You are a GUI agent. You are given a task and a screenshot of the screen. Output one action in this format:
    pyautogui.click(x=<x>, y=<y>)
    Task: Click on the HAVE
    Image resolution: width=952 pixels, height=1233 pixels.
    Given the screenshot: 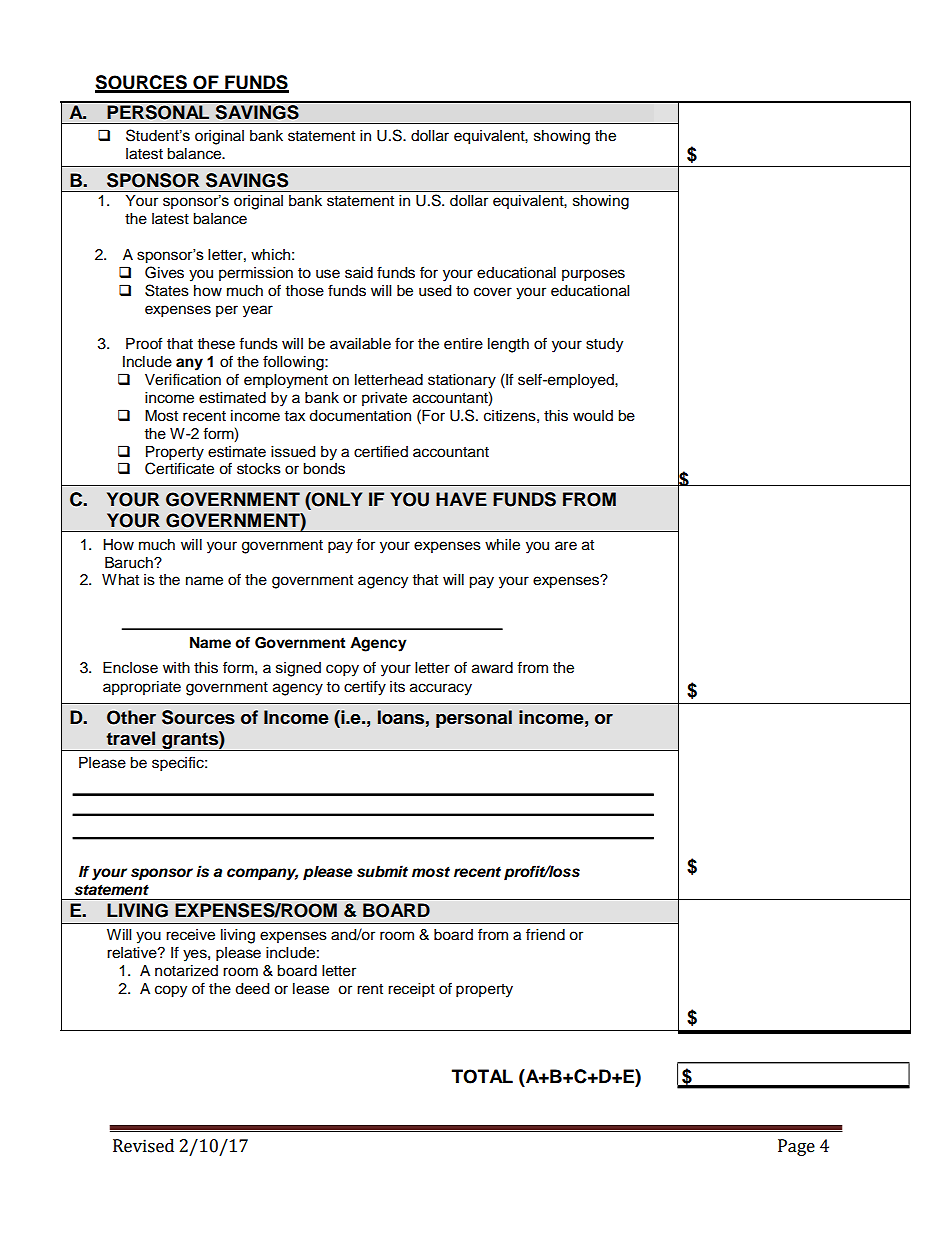 What is the action you would take?
    pyautogui.click(x=461, y=499)
